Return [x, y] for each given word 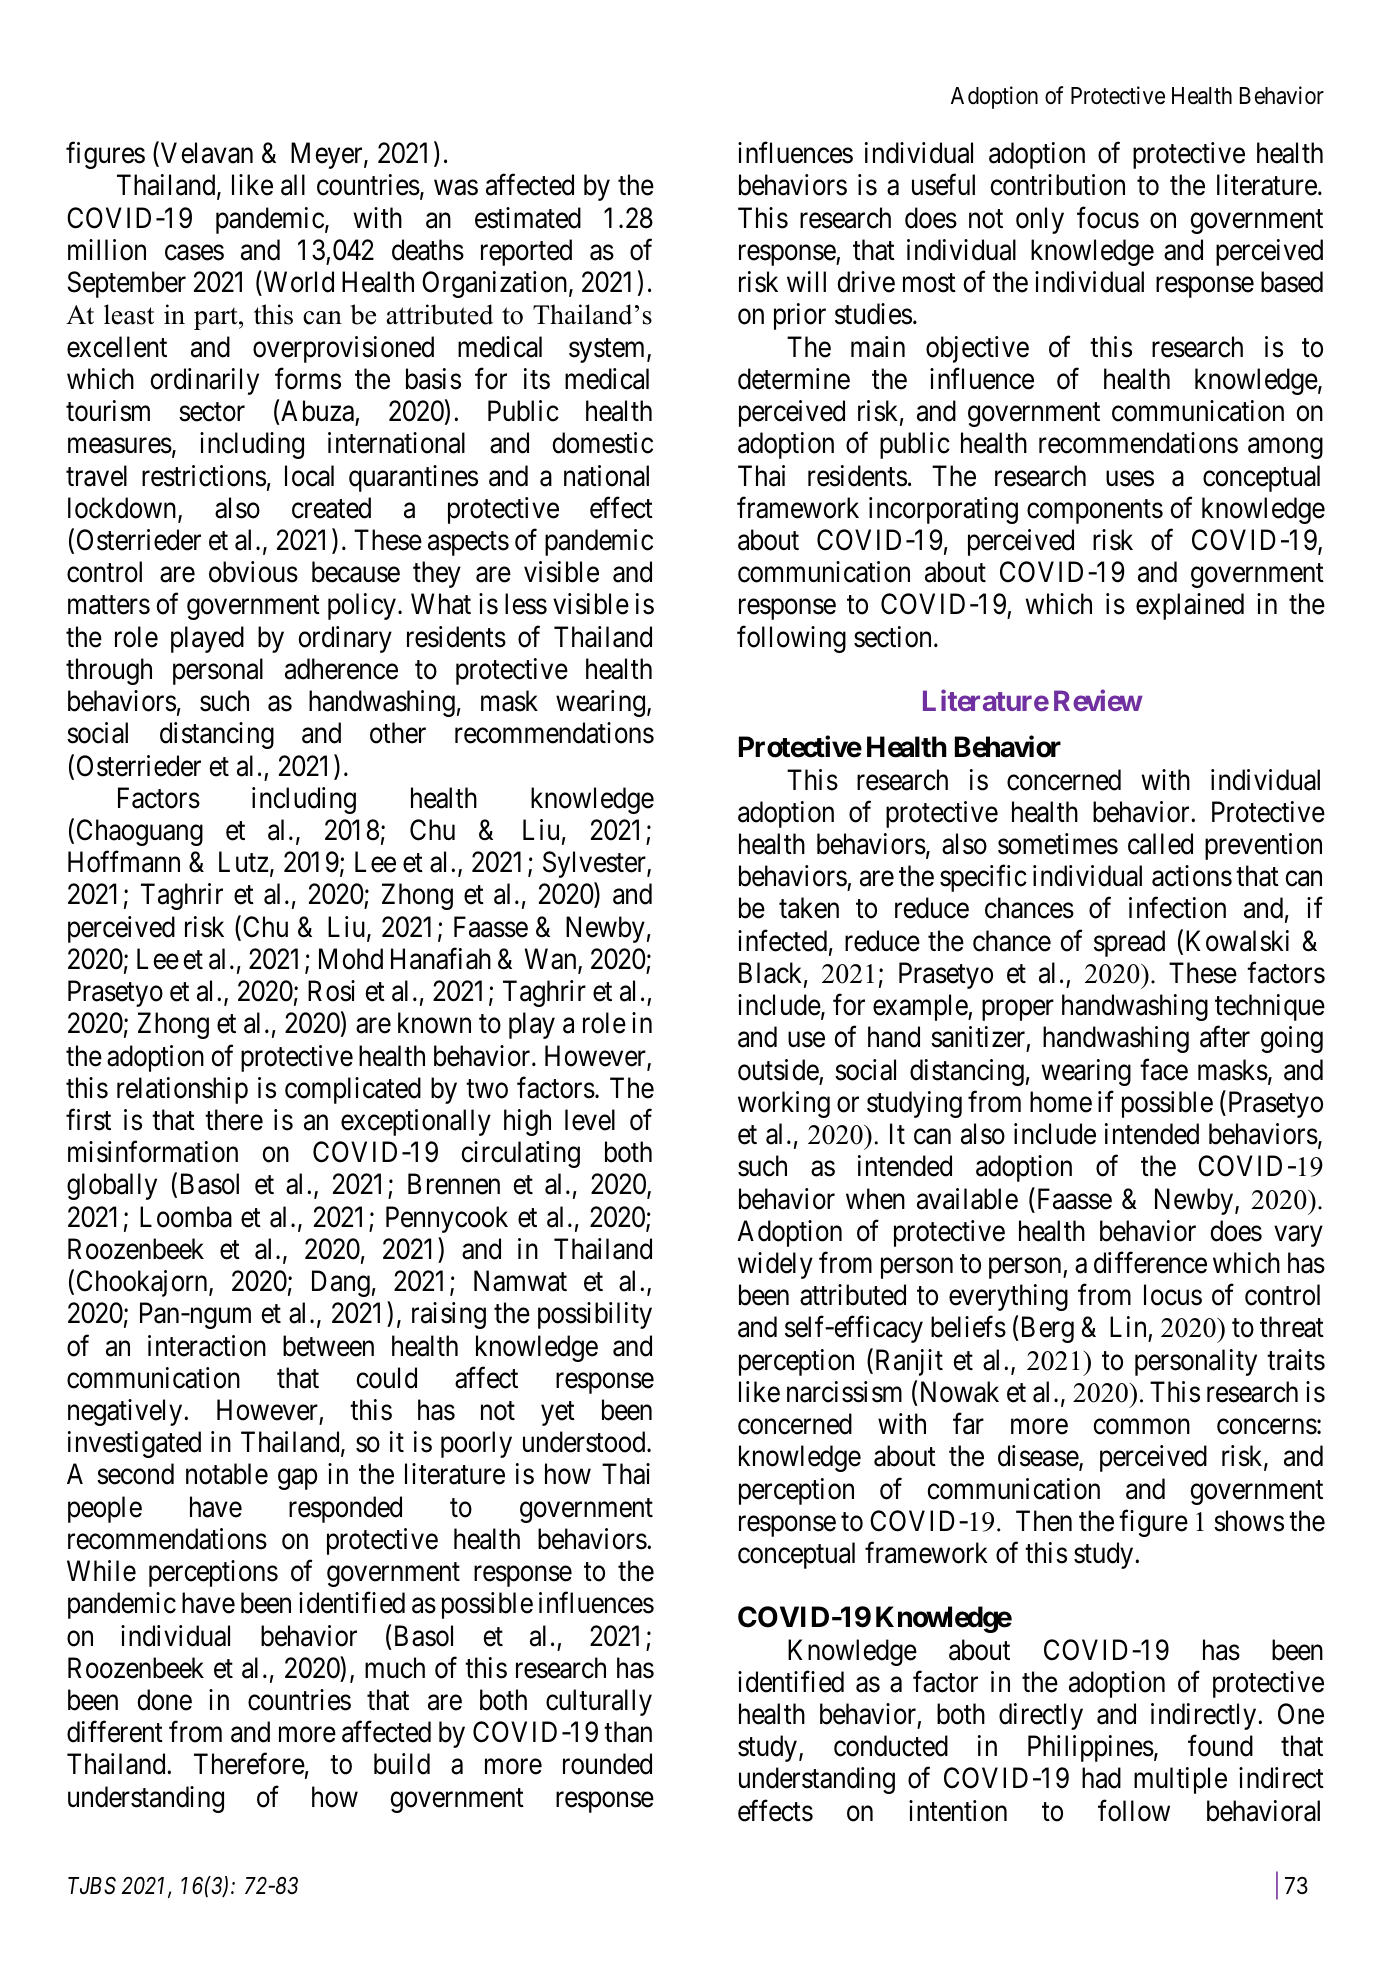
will [806, 281]
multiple [1180, 1780]
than [628, 1732]
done [164, 1700]
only [1040, 220]
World [297, 282]
